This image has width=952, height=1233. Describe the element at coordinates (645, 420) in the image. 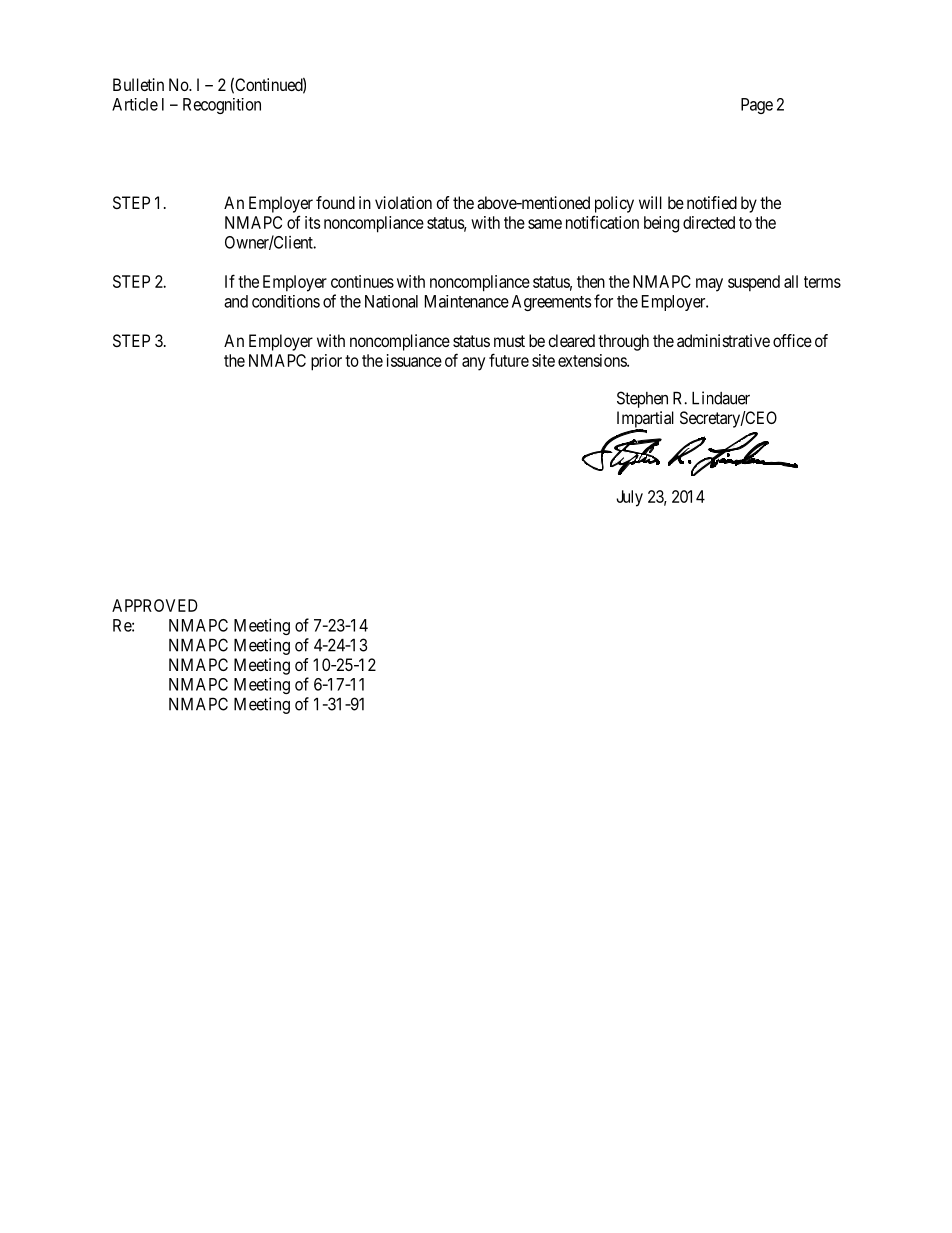

I see `Impartial` at that location.
